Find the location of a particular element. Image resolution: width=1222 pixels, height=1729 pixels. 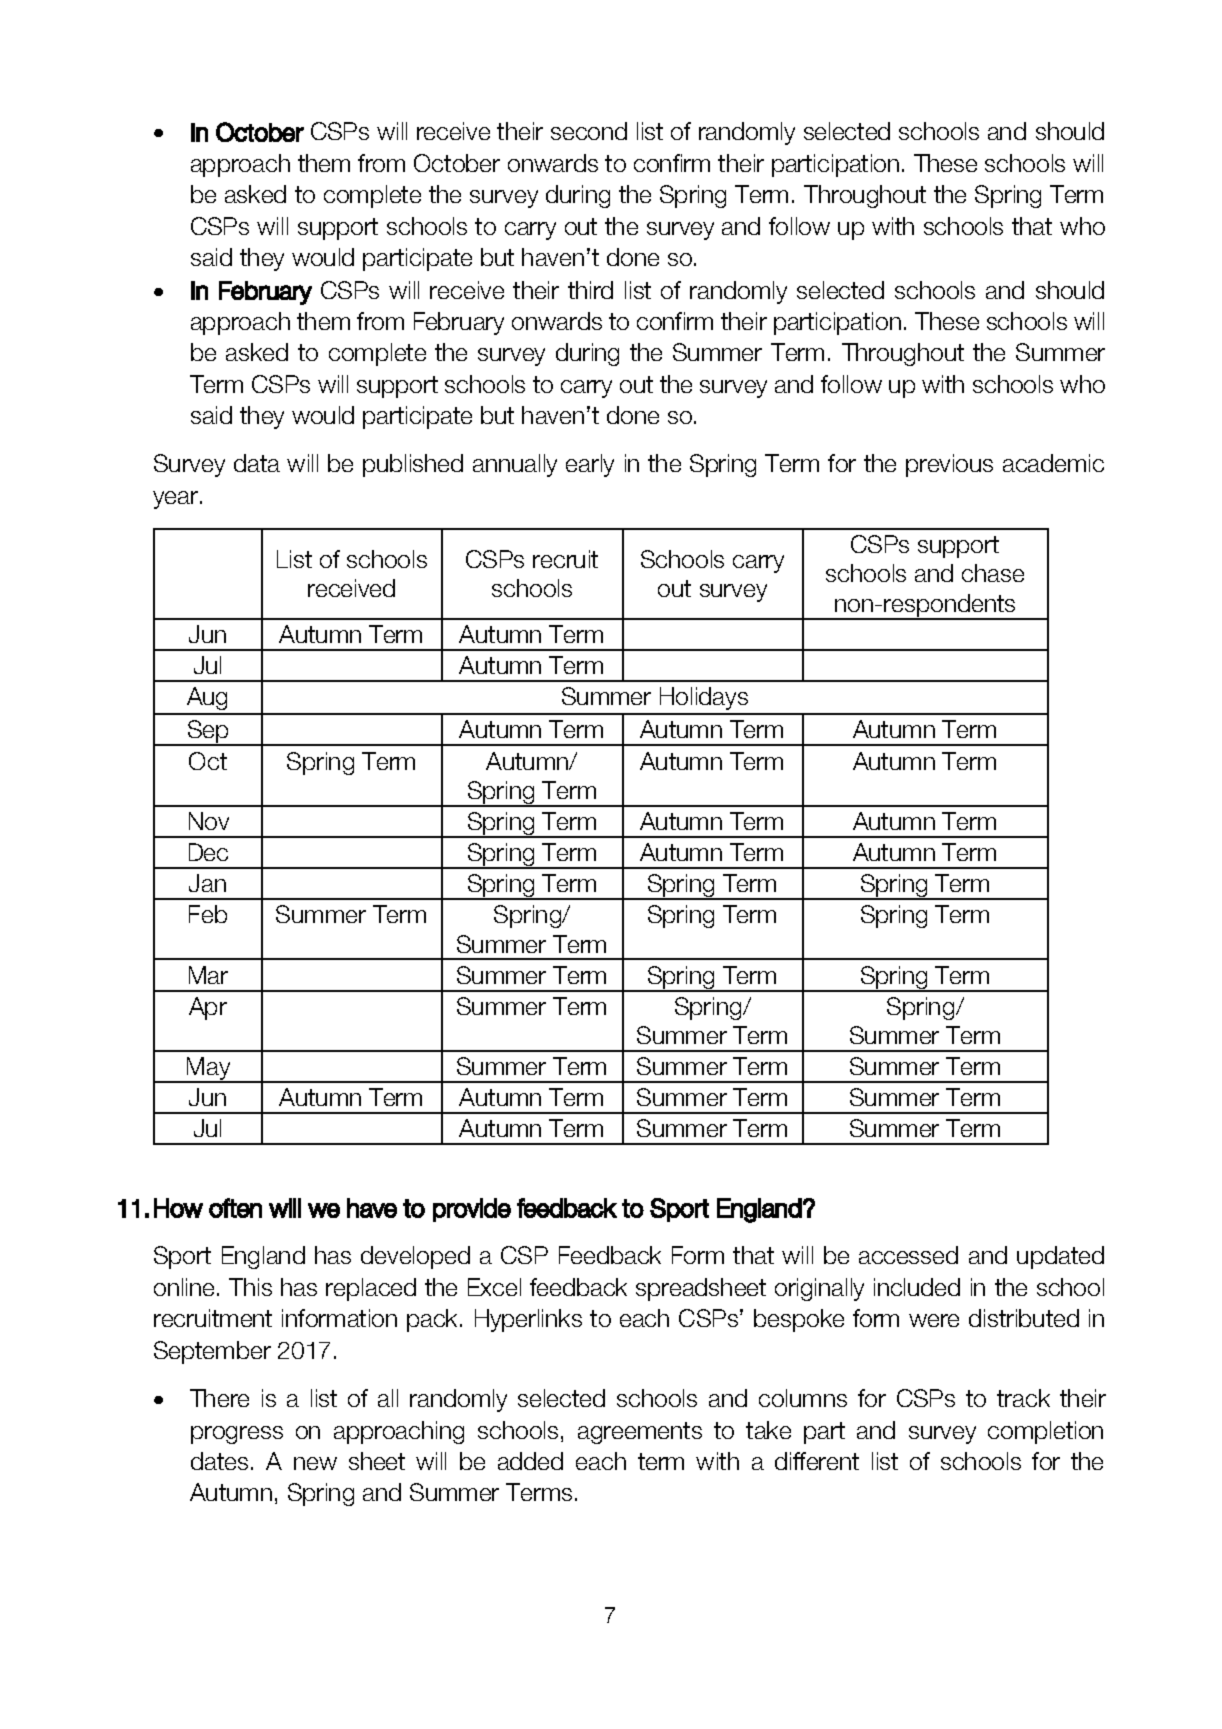

progress is located at coordinates (237, 1435).
